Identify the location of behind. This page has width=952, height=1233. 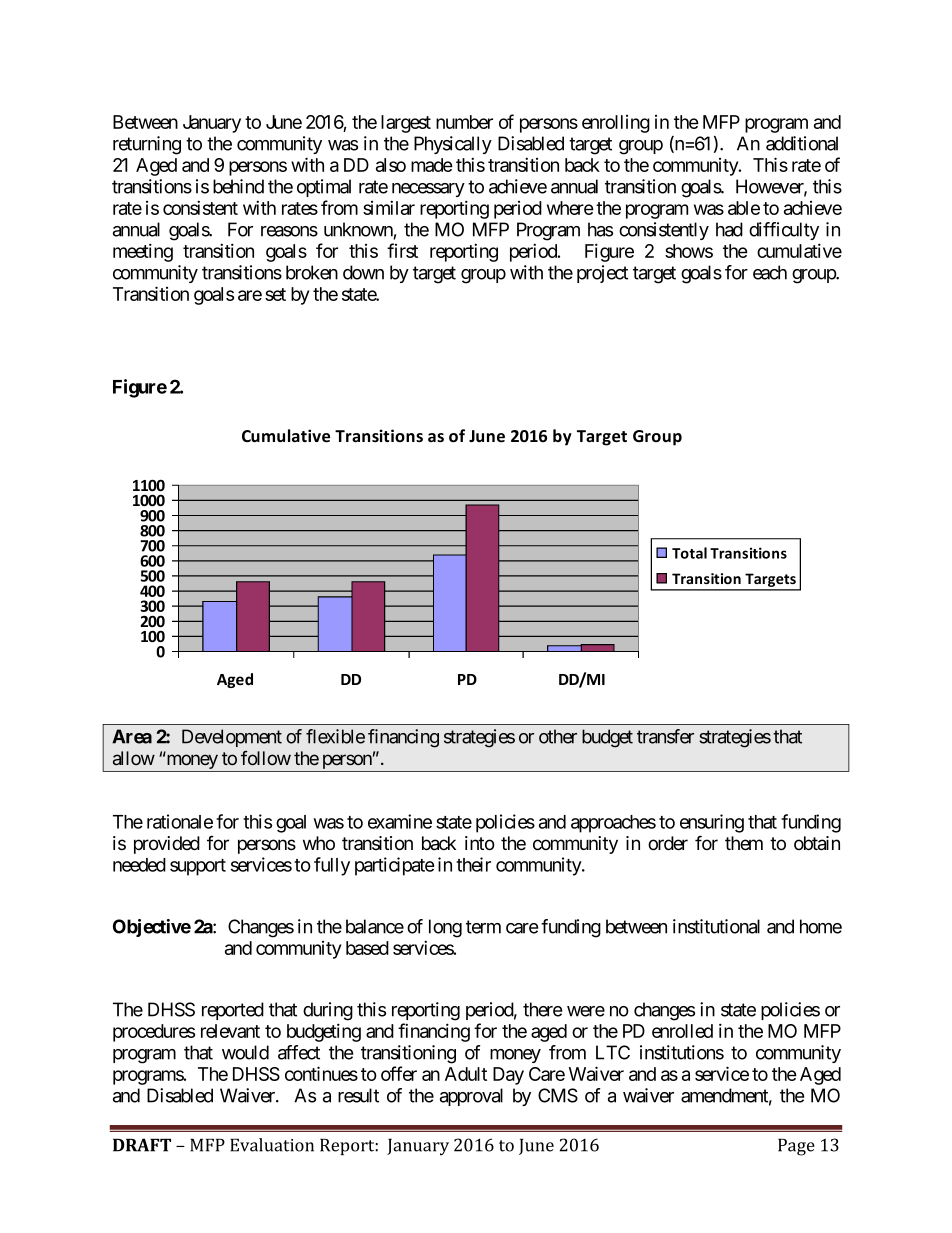
(238, 186).
